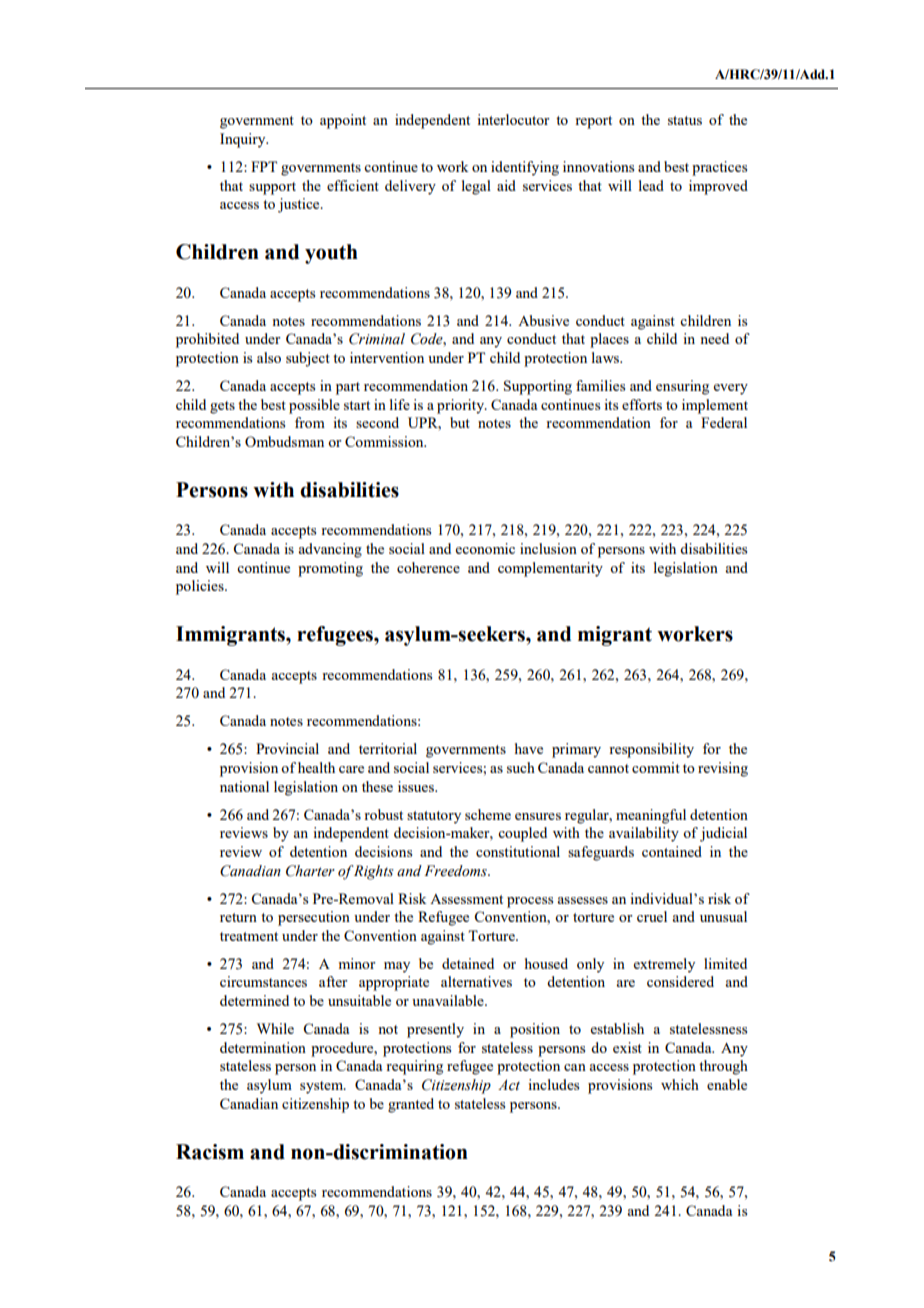  I want to click on national, so click(244, 786).
